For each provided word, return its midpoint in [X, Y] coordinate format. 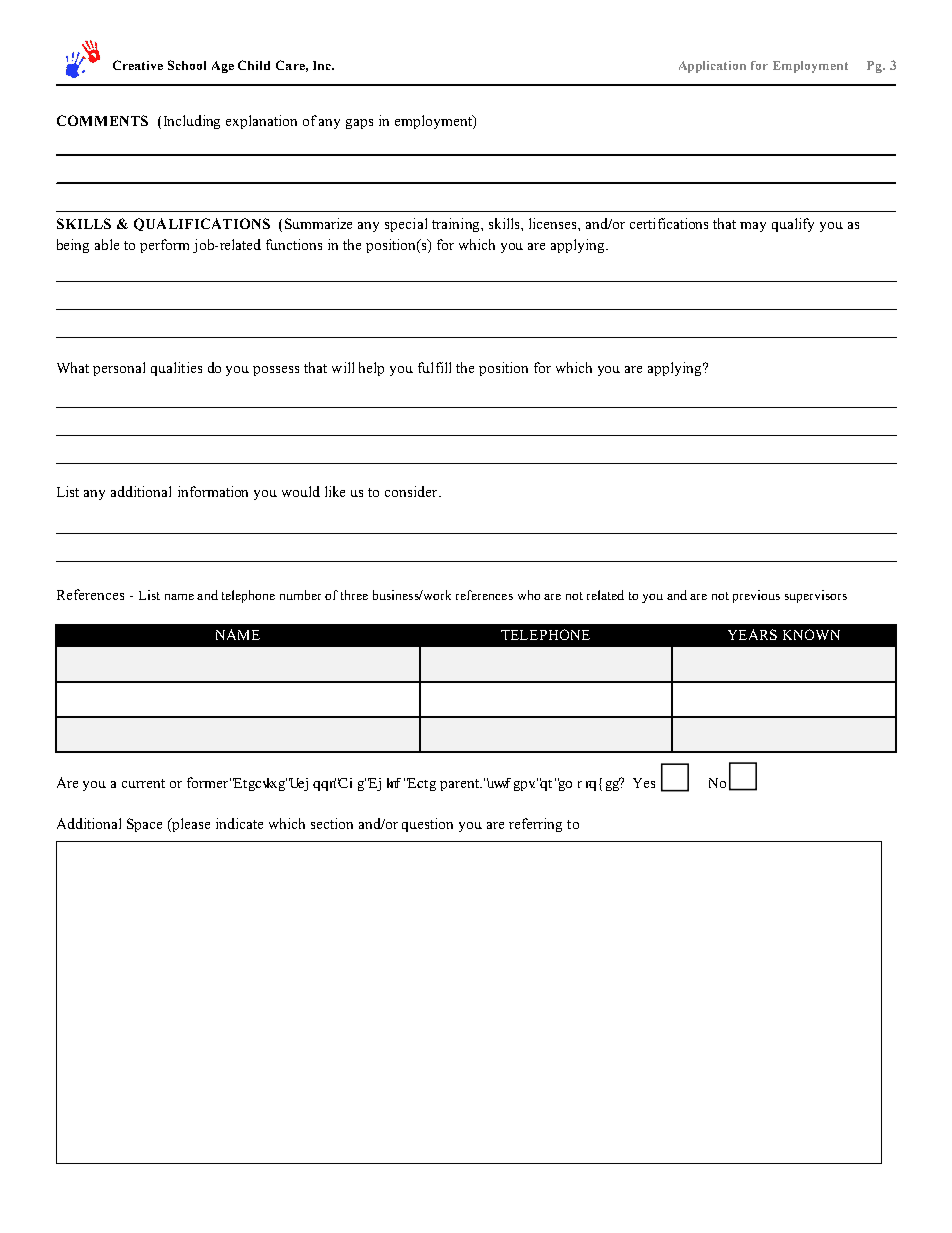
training [457, 225]
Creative [138, 65]
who [529, 595]
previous [756, 596]
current [143, 783]
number [300, 595]
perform [164, 246]
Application [712, 67]
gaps [359, 124]
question [427, 825]
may [753, 227]
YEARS [752, 634]
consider [412, 491]
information [213, 491]
